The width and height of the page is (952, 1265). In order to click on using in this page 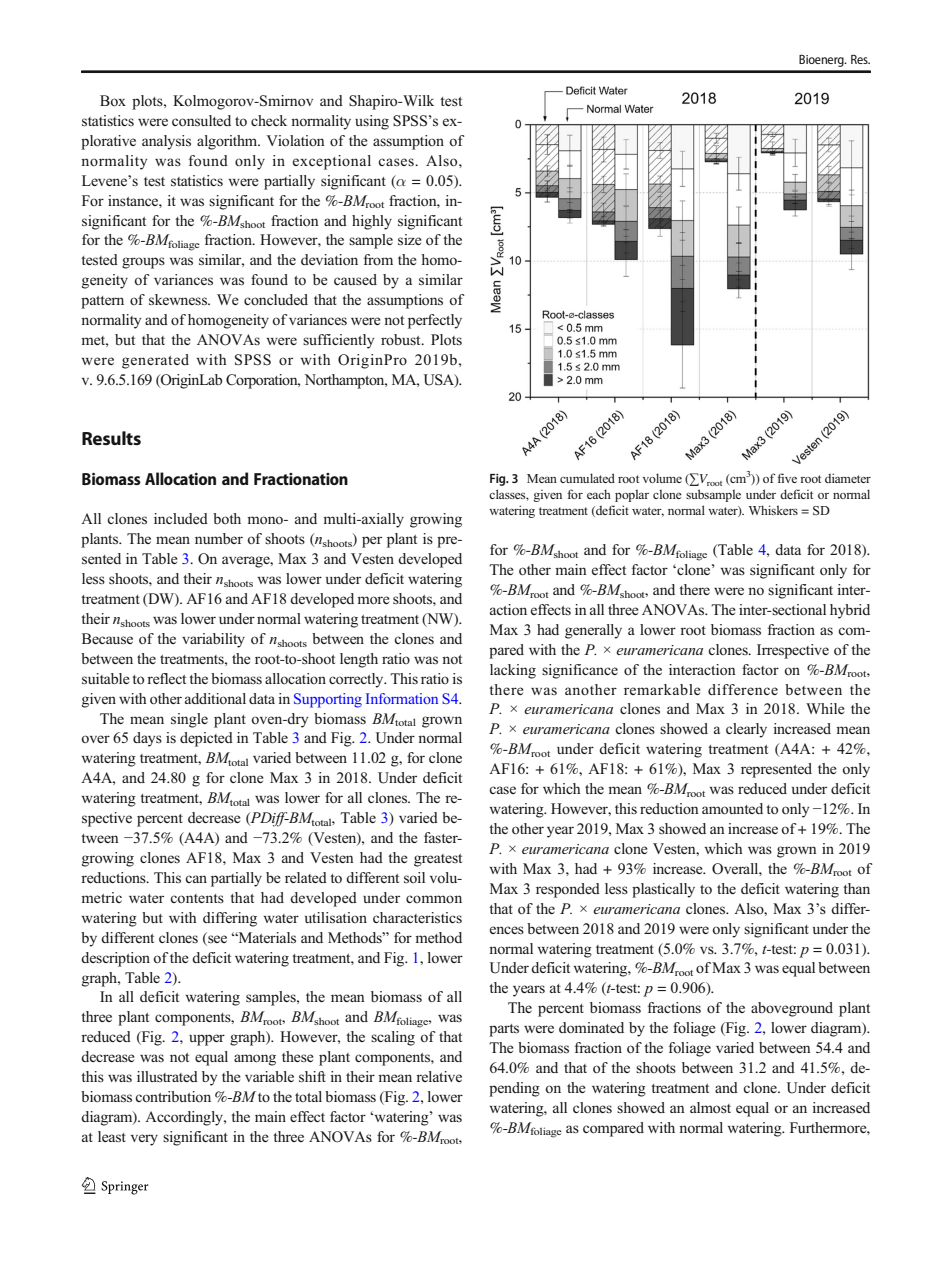, I will do `click(372, 122)`.
